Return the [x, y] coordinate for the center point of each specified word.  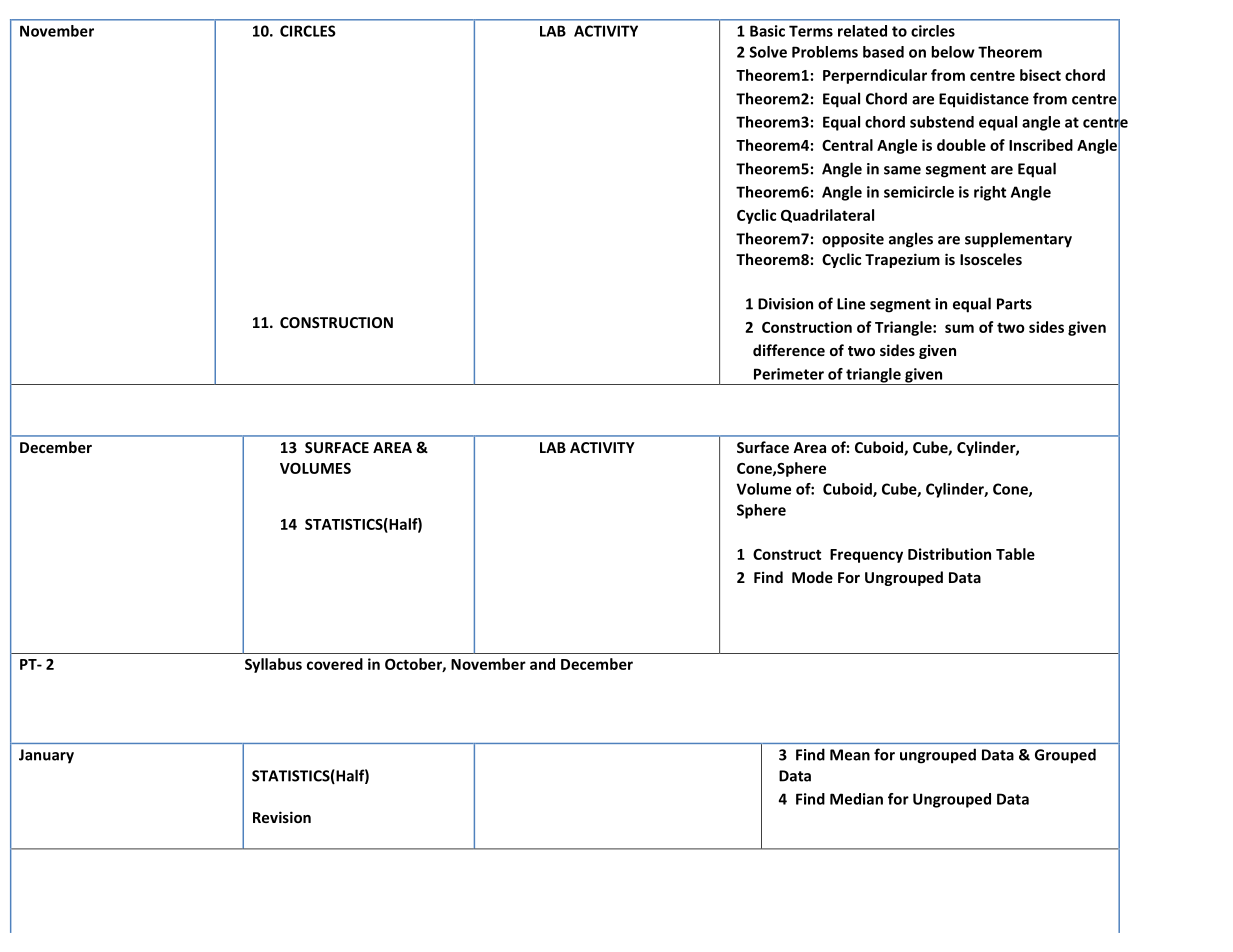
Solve [768, 52]
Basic [767, 31]
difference [789, 350]
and [542, 664]
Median [856, 799]
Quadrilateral [827, 216]
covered [335, 664]
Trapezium [902, 260]
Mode [812, 577]
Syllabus [273, 665]
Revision [282, 817]
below [953, 52]
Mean [850, 755]
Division [785, 304]
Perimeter [789, 374]
